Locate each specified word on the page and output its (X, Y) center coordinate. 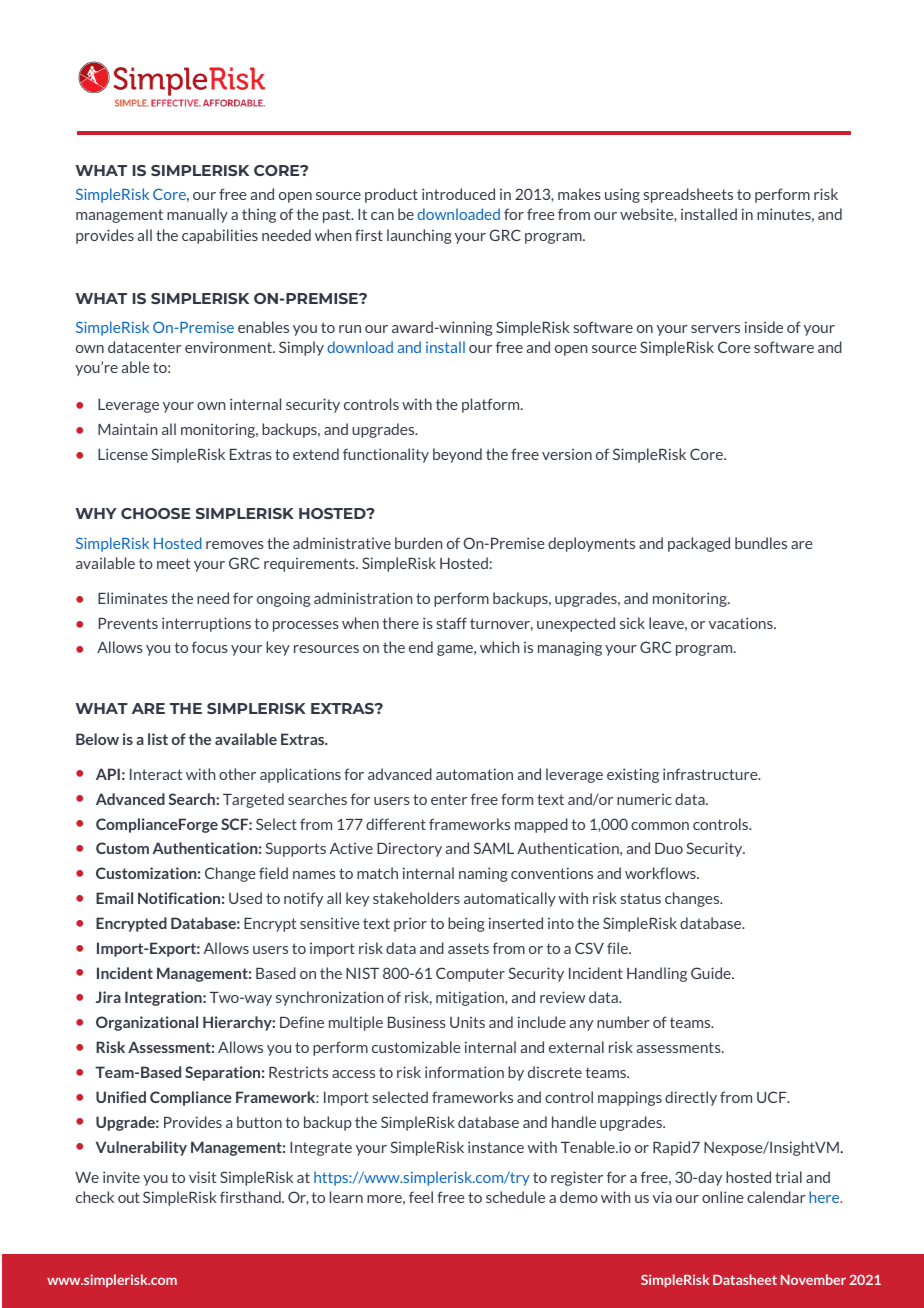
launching (419, 236)
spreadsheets (688, 195)
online (723, 1197)
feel (421, 1197)
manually (197, 215)
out (129, 1197)
